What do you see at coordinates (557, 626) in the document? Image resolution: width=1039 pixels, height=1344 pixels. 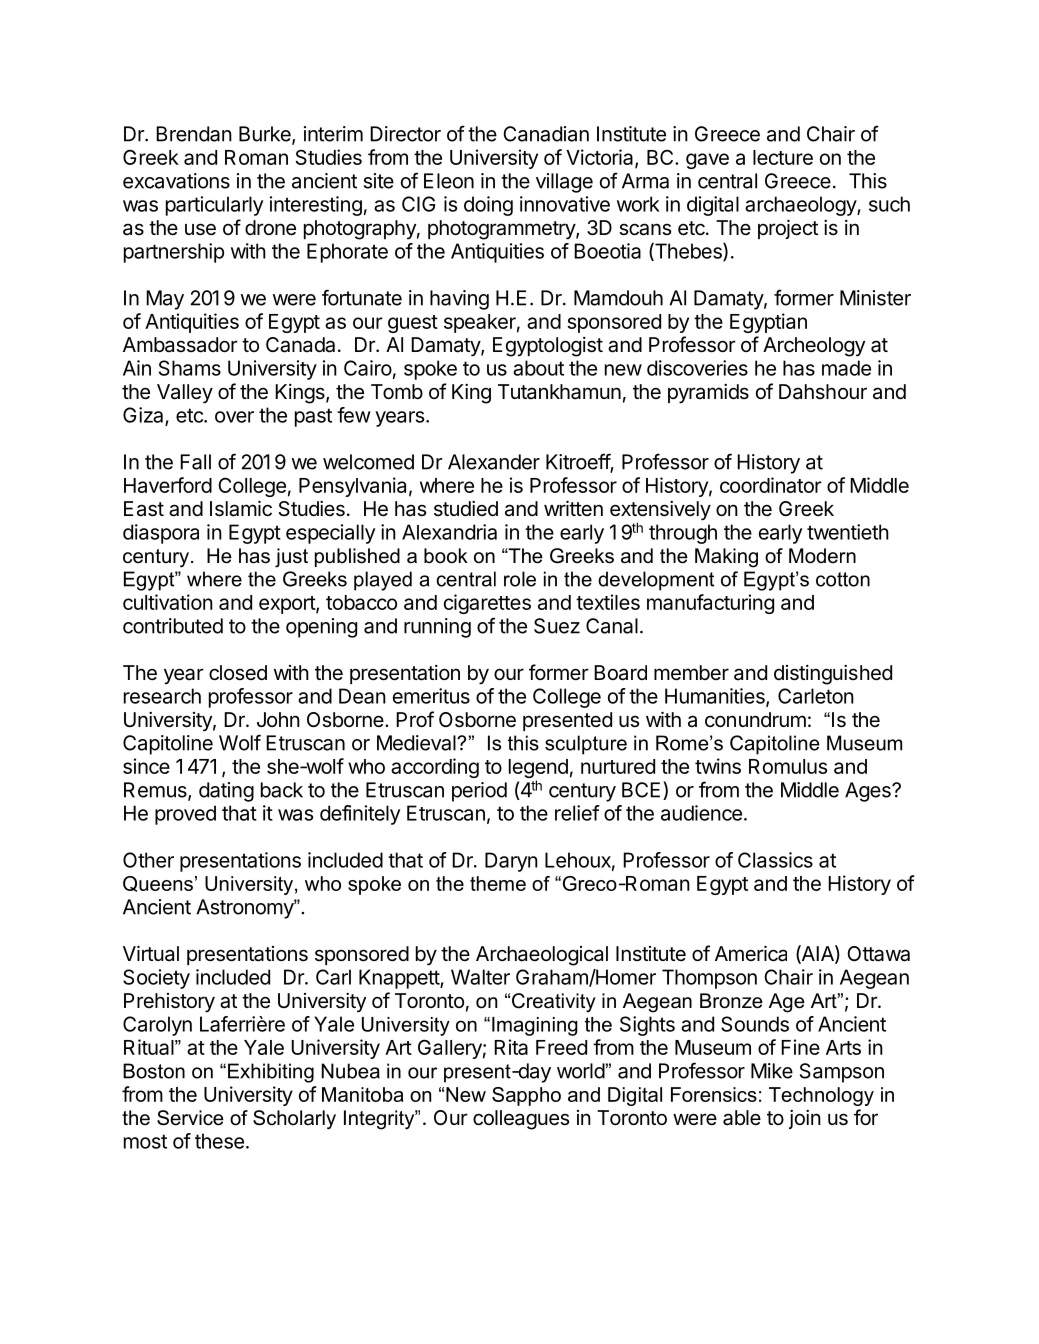 I see `Suez` at bounding box center [557, 626].
